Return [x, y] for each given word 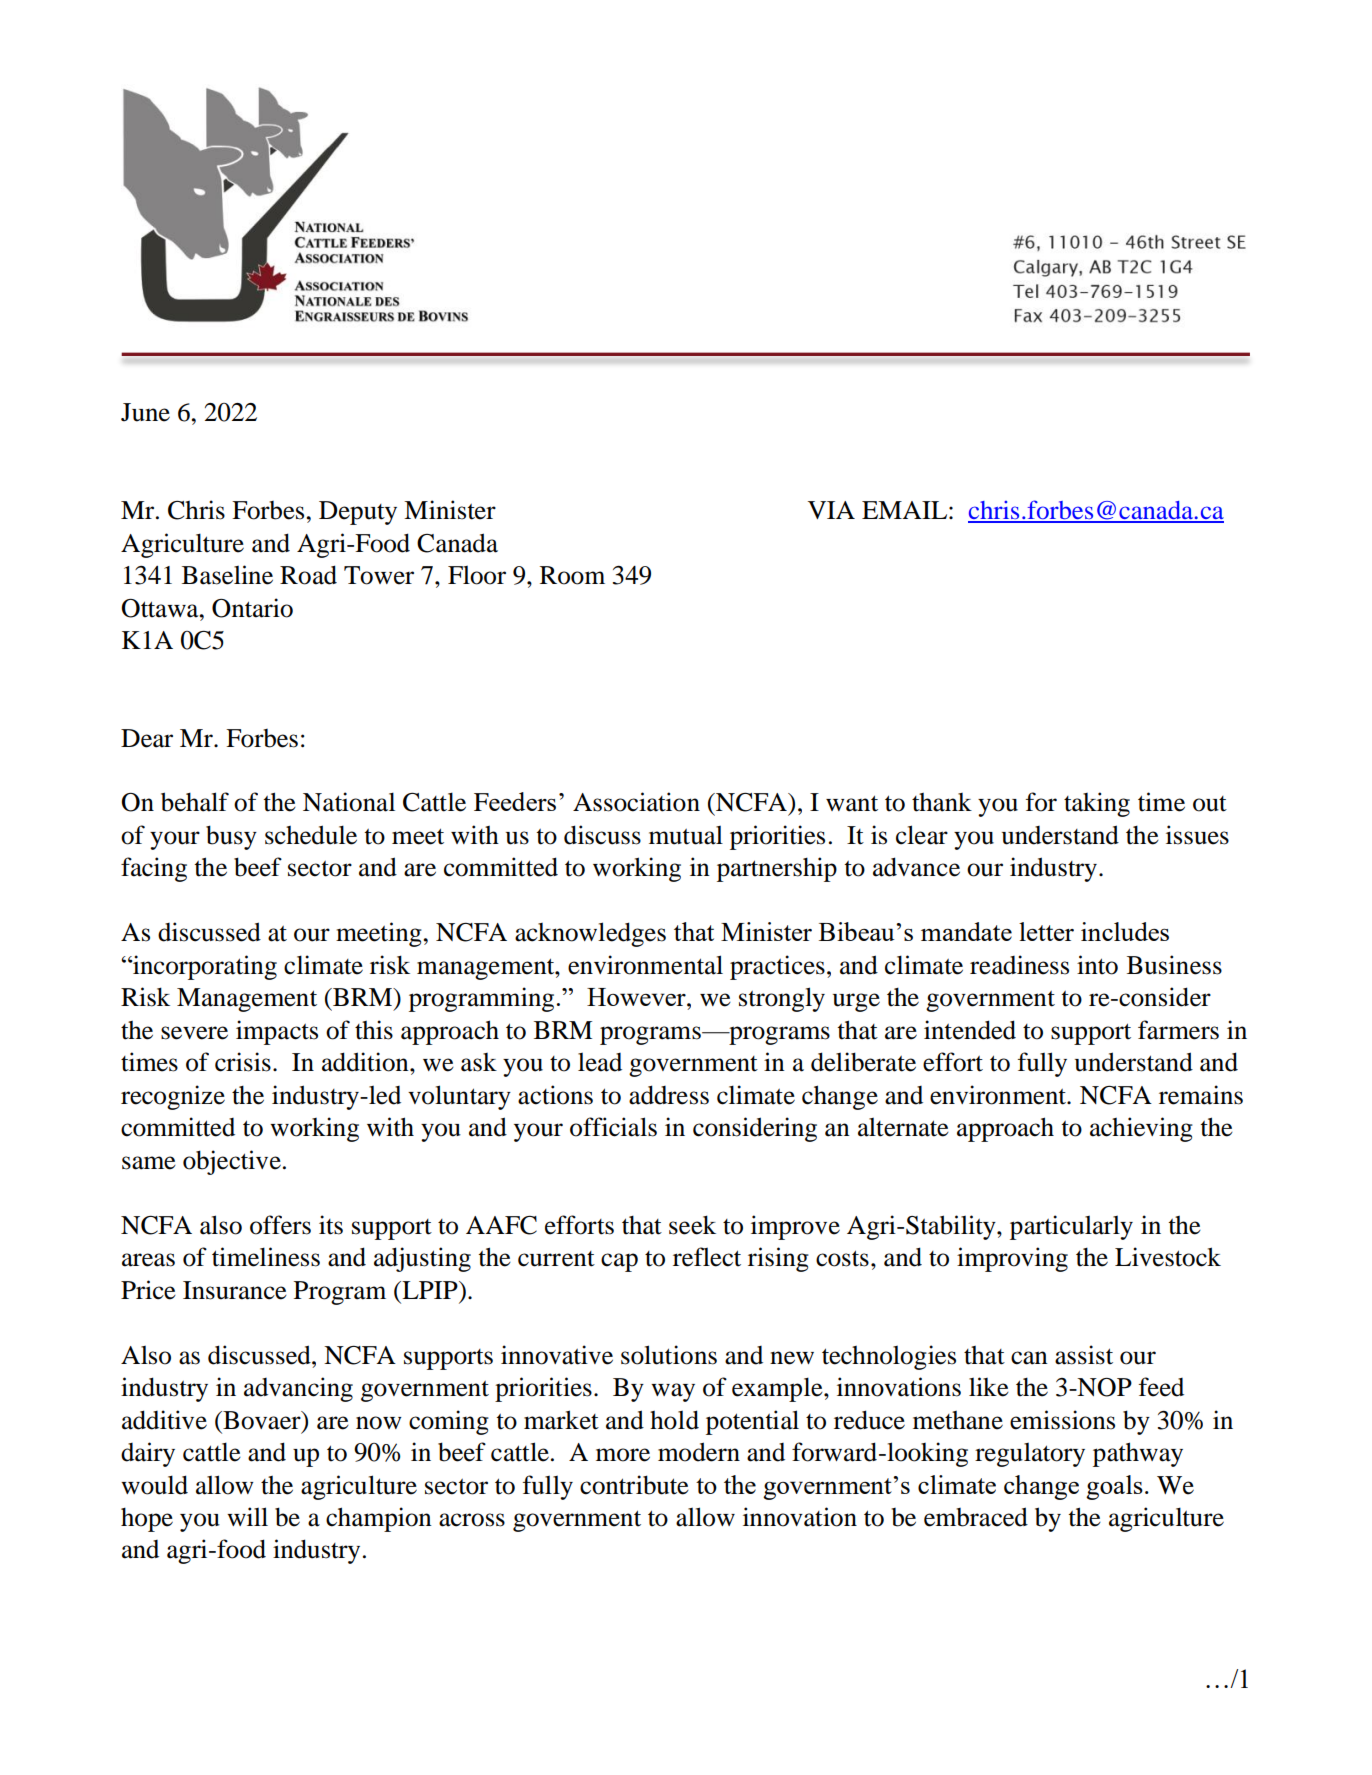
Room [572, 575]
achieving [1141, 1129]
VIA [831, 510]
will [247, 1516]
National [349, 802]
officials [613, 1127]
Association [636, 802]
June [145, 412]
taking [1097, 804]
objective [232, 1162]
